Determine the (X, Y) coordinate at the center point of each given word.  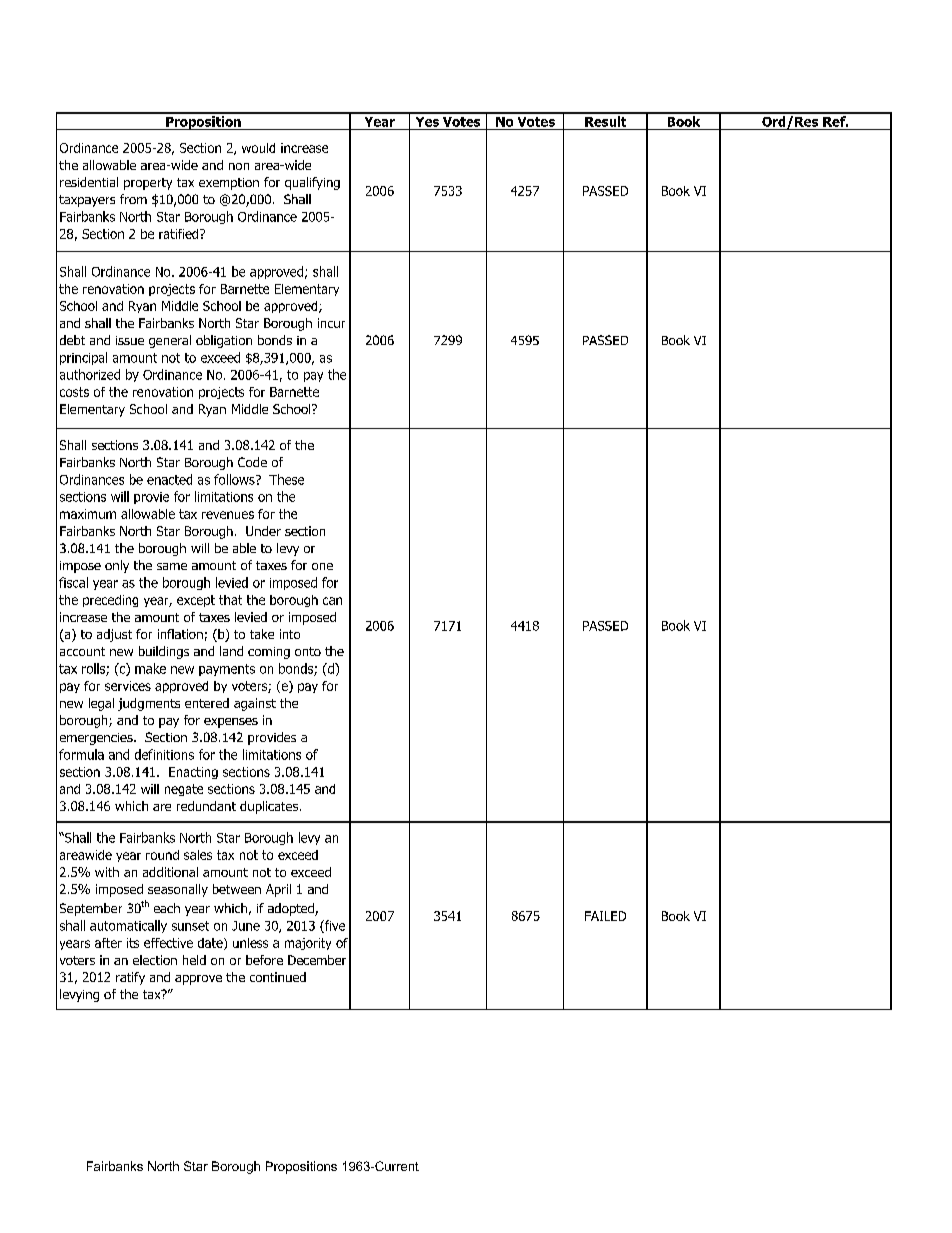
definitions (164, 754)
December (317, 960)
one (322, 566)
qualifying (312, 183)
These (286, 479)
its (133, 943)
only (117, 566)
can (332, 601)
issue (130, 340)
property (148, 184)
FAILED (605, 916)
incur (331, 323)
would (258, 148)
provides (272, 738)
